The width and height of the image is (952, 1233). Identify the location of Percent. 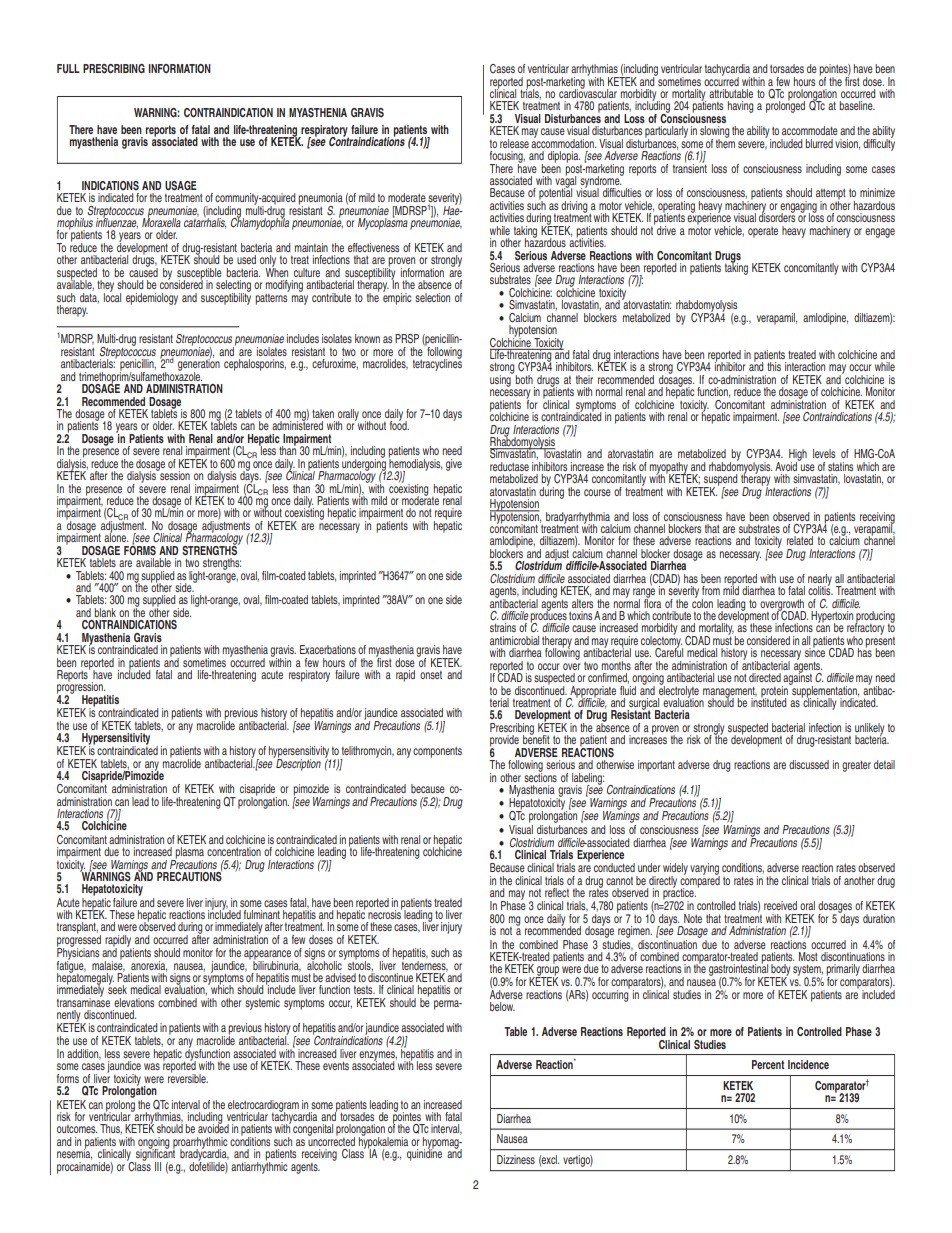
(768, 1064).
